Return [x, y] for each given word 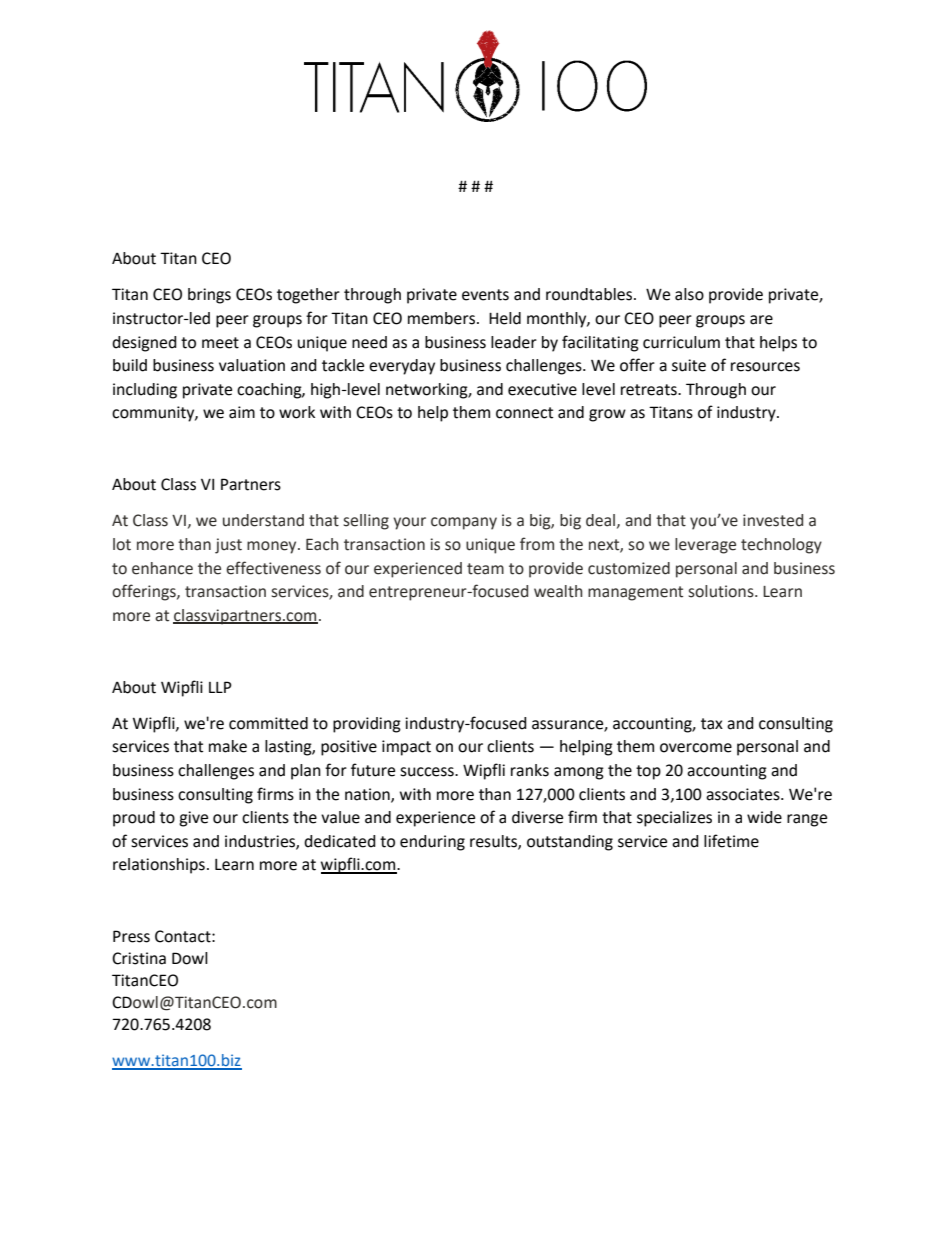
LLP [220, 687]
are [761, 320]
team [485, 569]
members [443, 318]
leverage [705, 546]
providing [367, 725]
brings [209, 296]
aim [242, 412]
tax [712, 724]
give [193, 819]
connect [524, 413]
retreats [650, 390]
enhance [162, 568]
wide [764, 817]
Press [131, 936]
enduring [432, 843]
